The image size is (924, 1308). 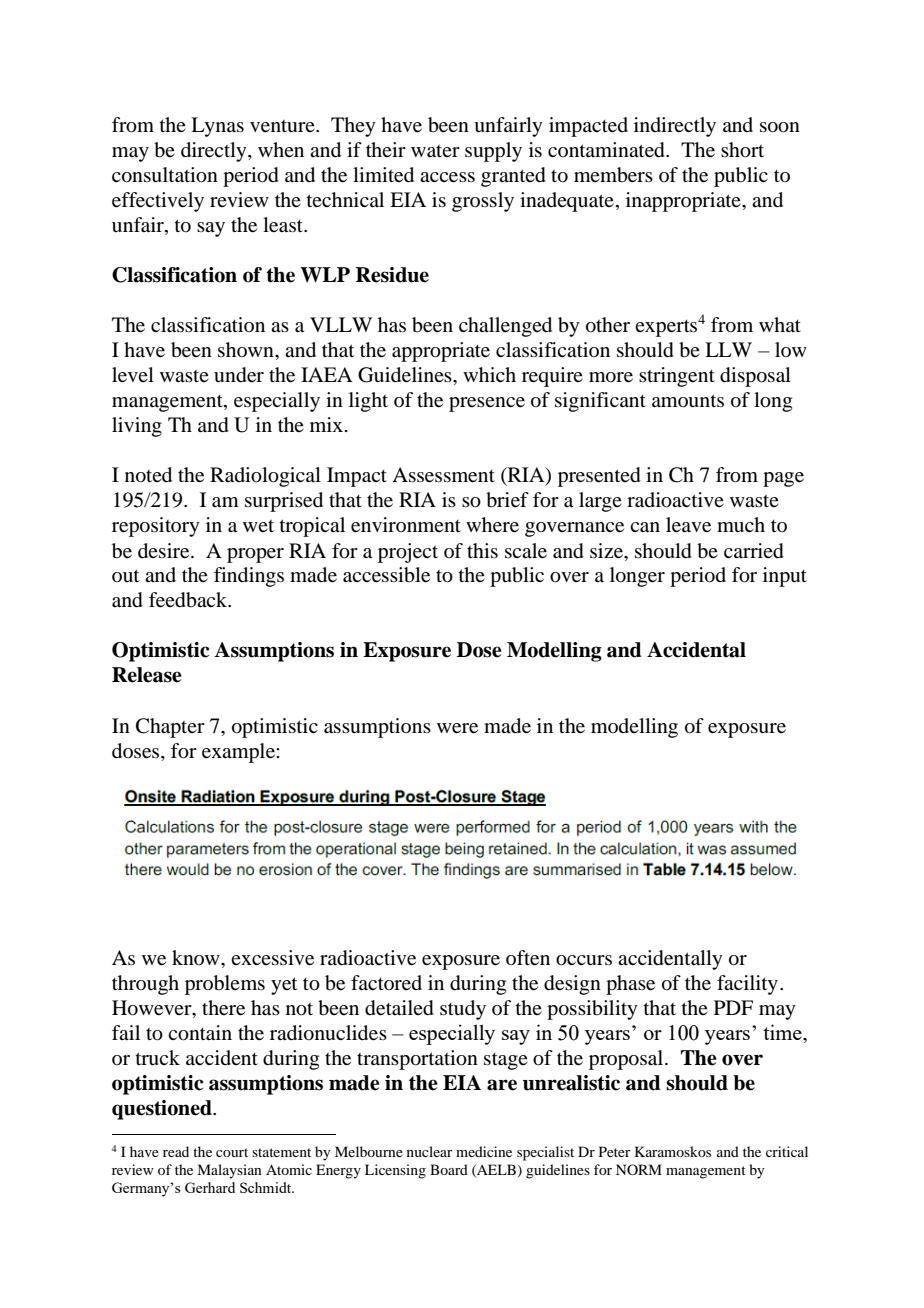 What do you see at coordinates (232, 1152) in the page?
I see `court` at bounding box center [232, 1152].
